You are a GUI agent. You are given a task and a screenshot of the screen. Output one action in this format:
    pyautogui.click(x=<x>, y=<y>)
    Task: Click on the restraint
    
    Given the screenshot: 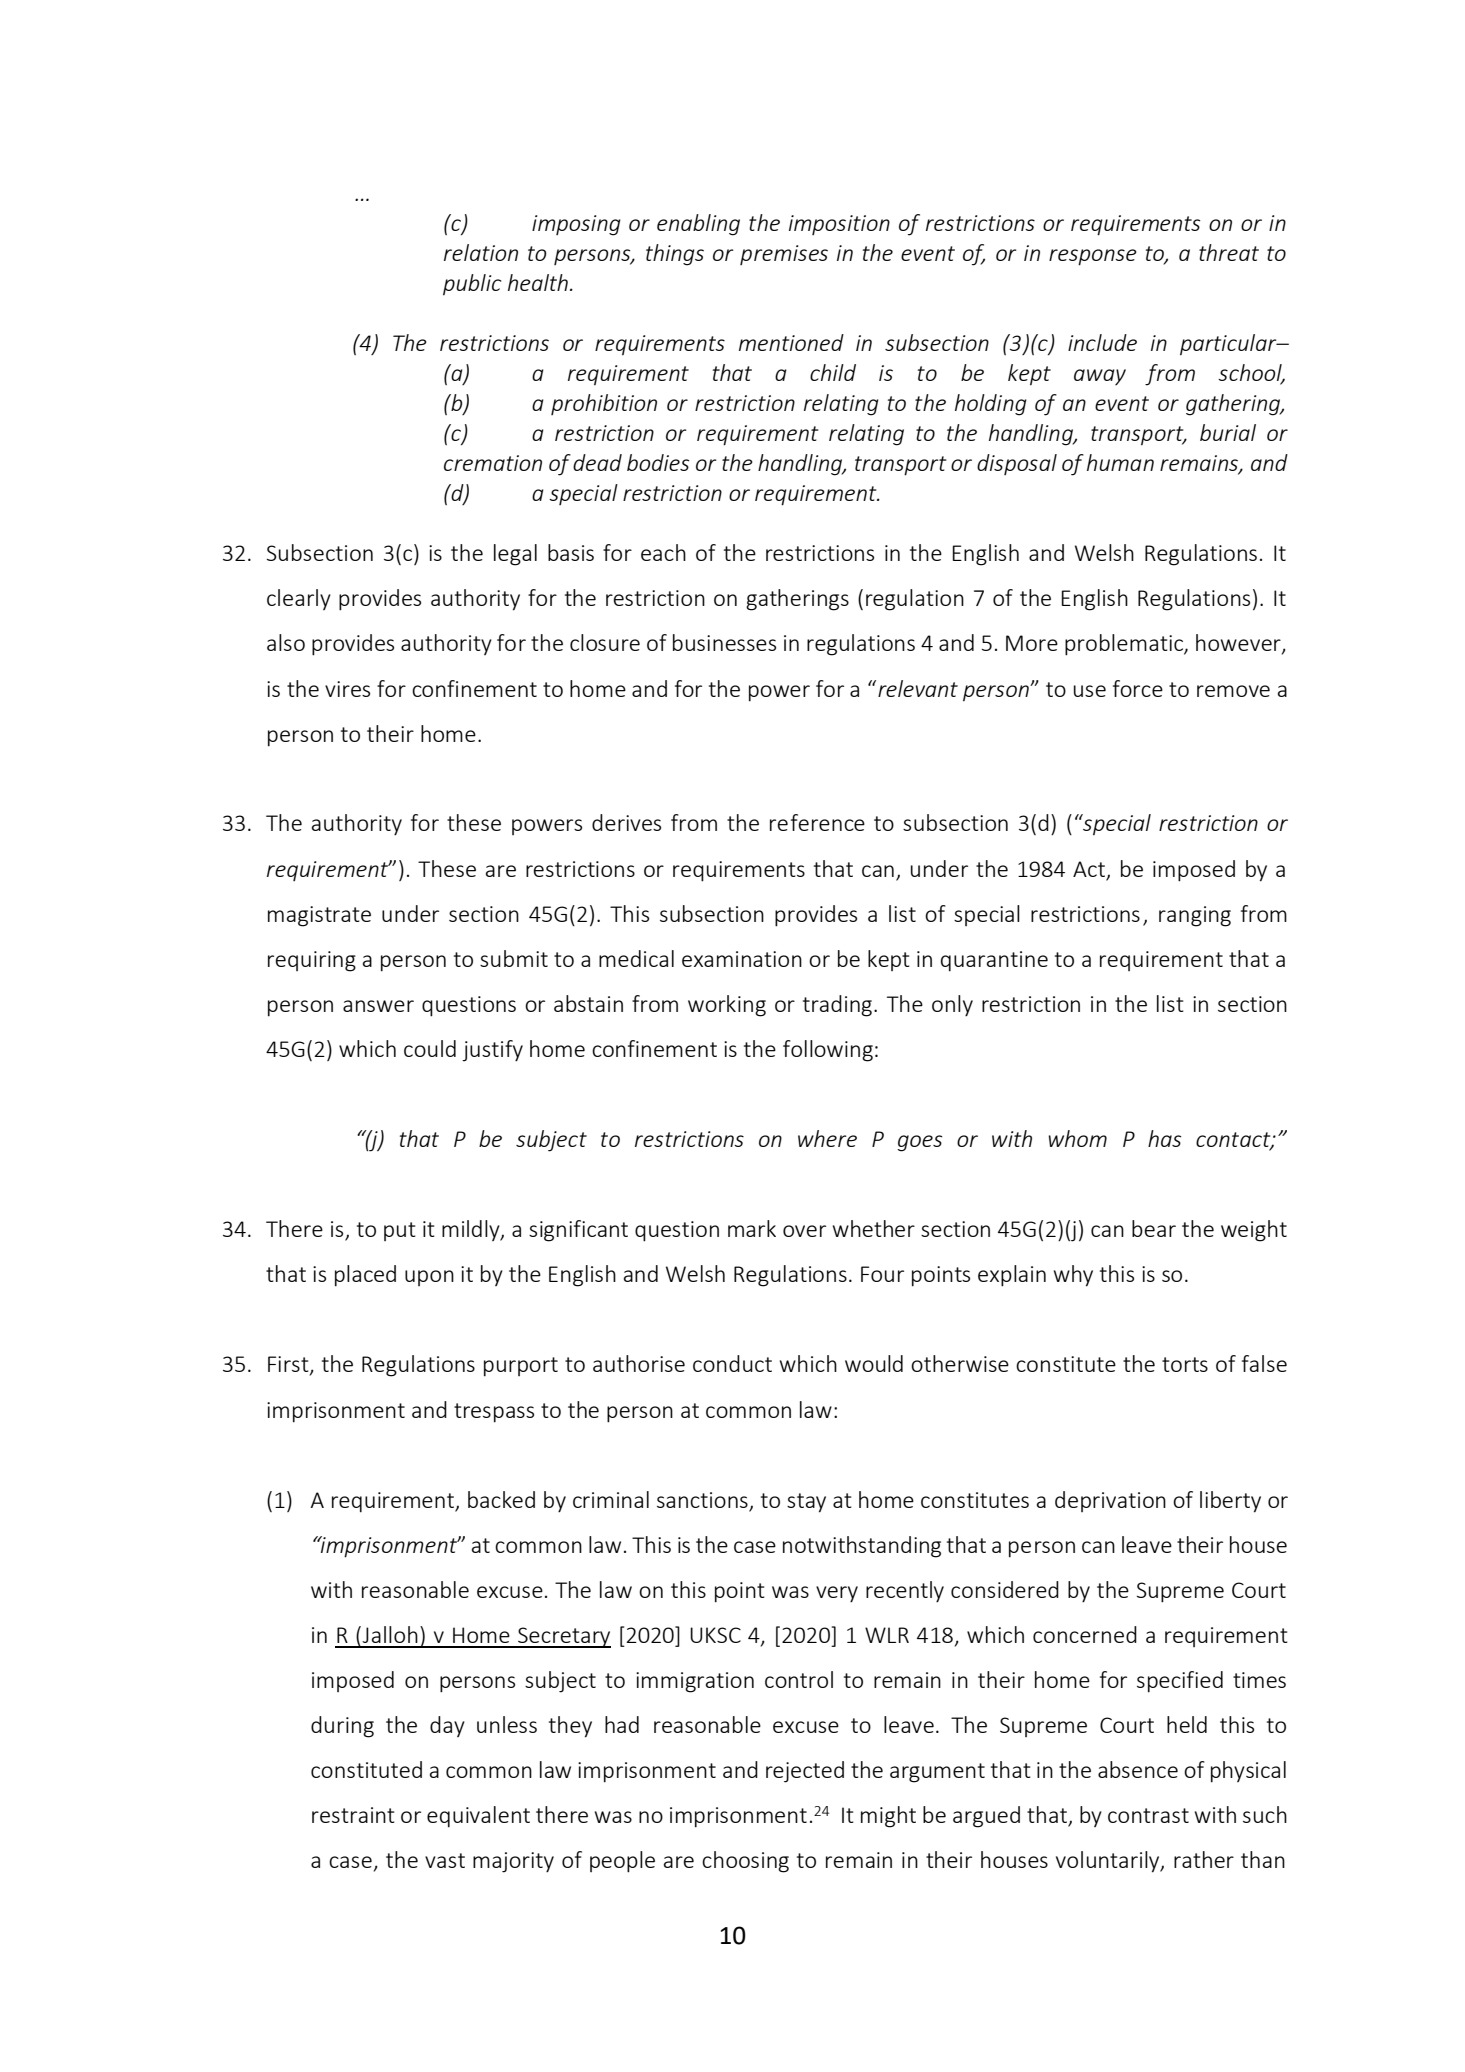 What is the action you would take?
    pyautogui.click(x=353, y=1815)
